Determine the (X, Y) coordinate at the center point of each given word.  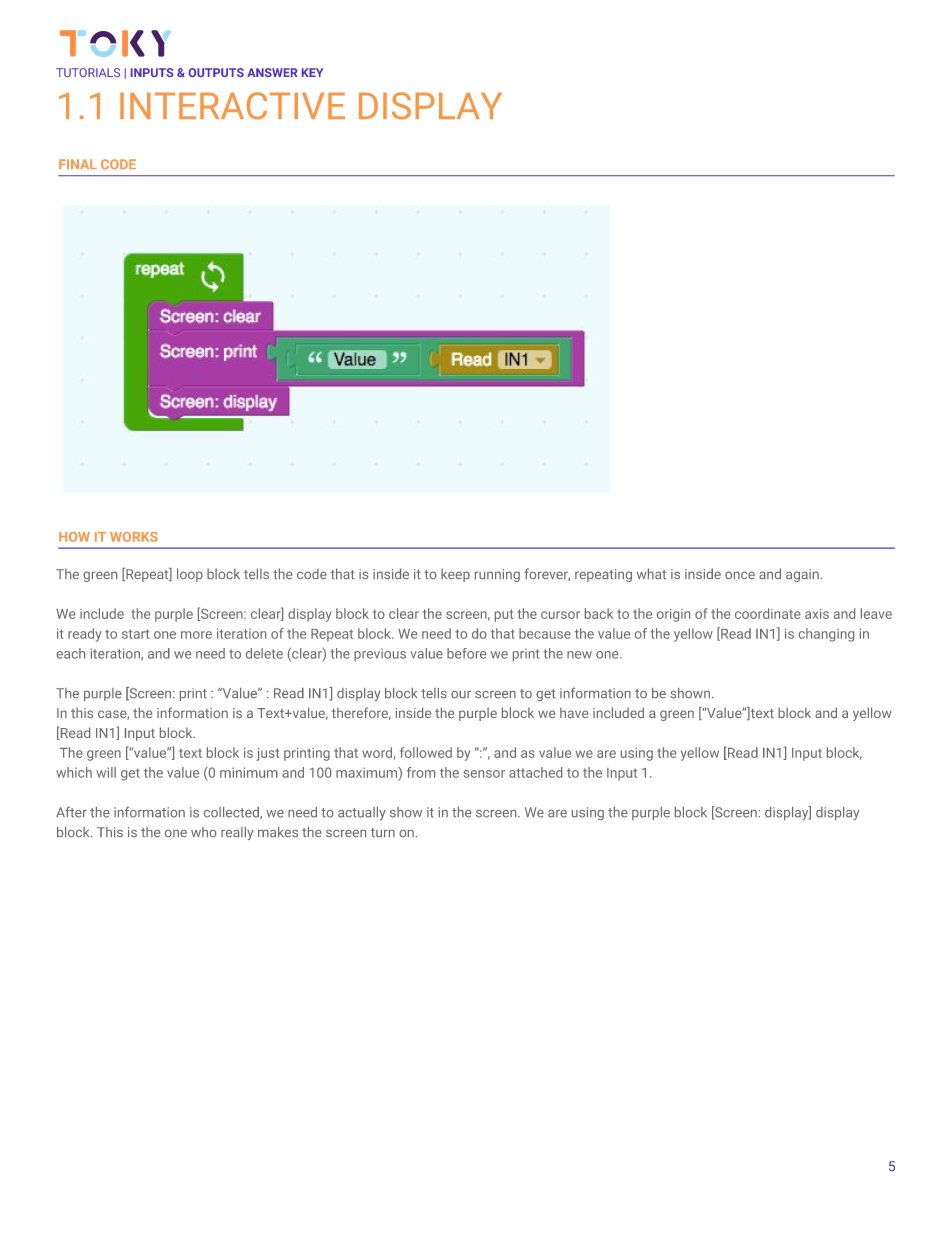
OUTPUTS (216, 72)
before (466, 653)
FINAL (78, 164)
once (740, 575)
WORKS (134, 537)
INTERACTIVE (232, 106)
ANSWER (272, 72)
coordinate (768, 613)
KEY (312, 72)
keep (455, 575)
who (203, 832)
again (802, 575)
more (196, 635)
